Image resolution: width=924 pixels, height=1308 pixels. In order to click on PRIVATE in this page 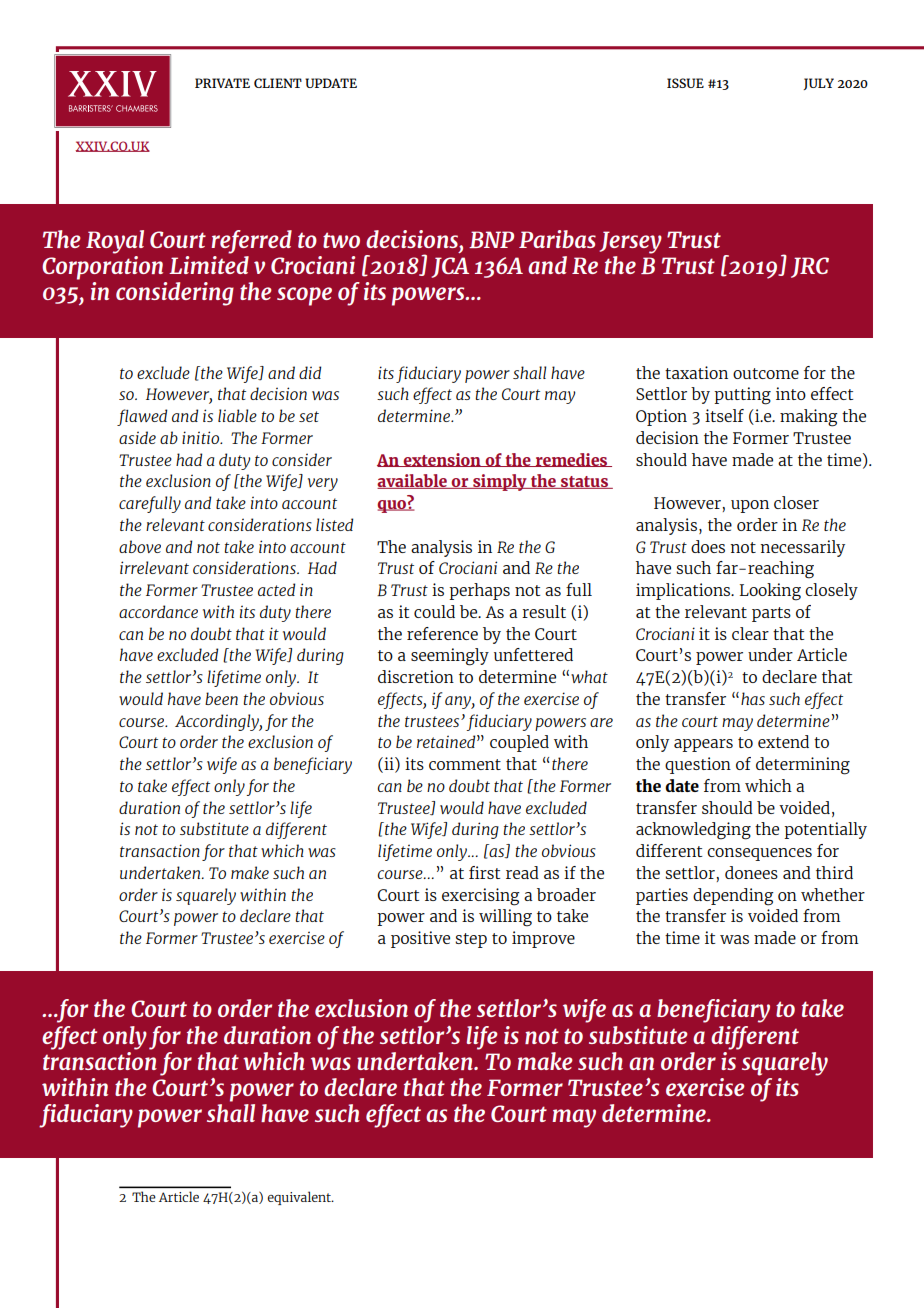, I will do `click(222, 83)`.
